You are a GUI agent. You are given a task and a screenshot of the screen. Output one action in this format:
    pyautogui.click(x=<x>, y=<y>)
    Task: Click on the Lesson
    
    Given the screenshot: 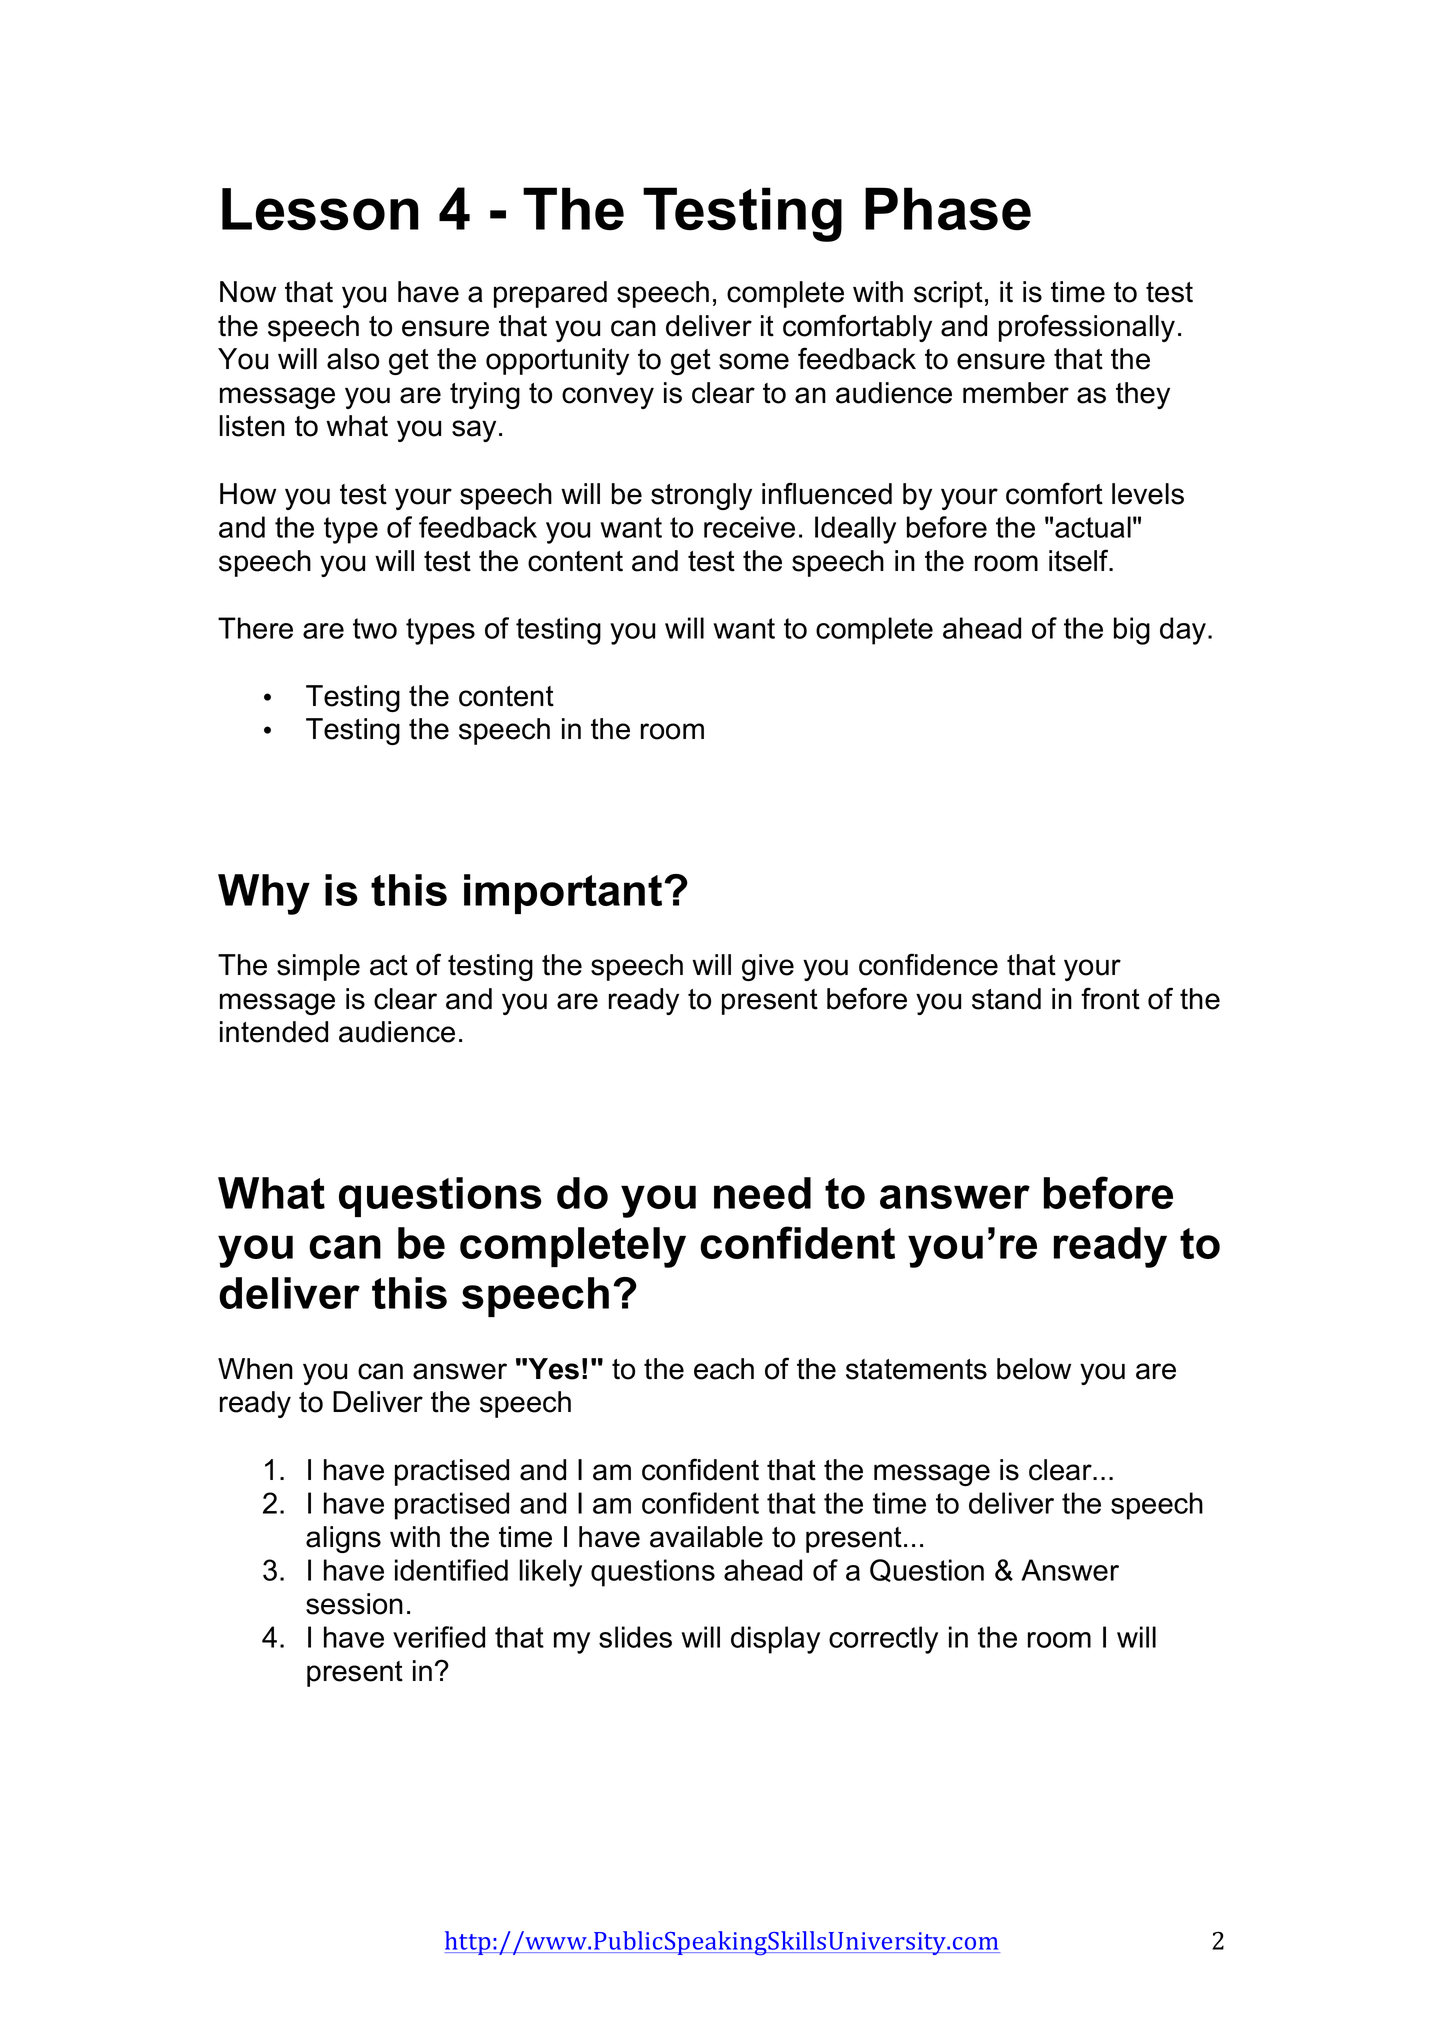 What is the action you would take?
    pyautogui.click(x=320, y=209)
